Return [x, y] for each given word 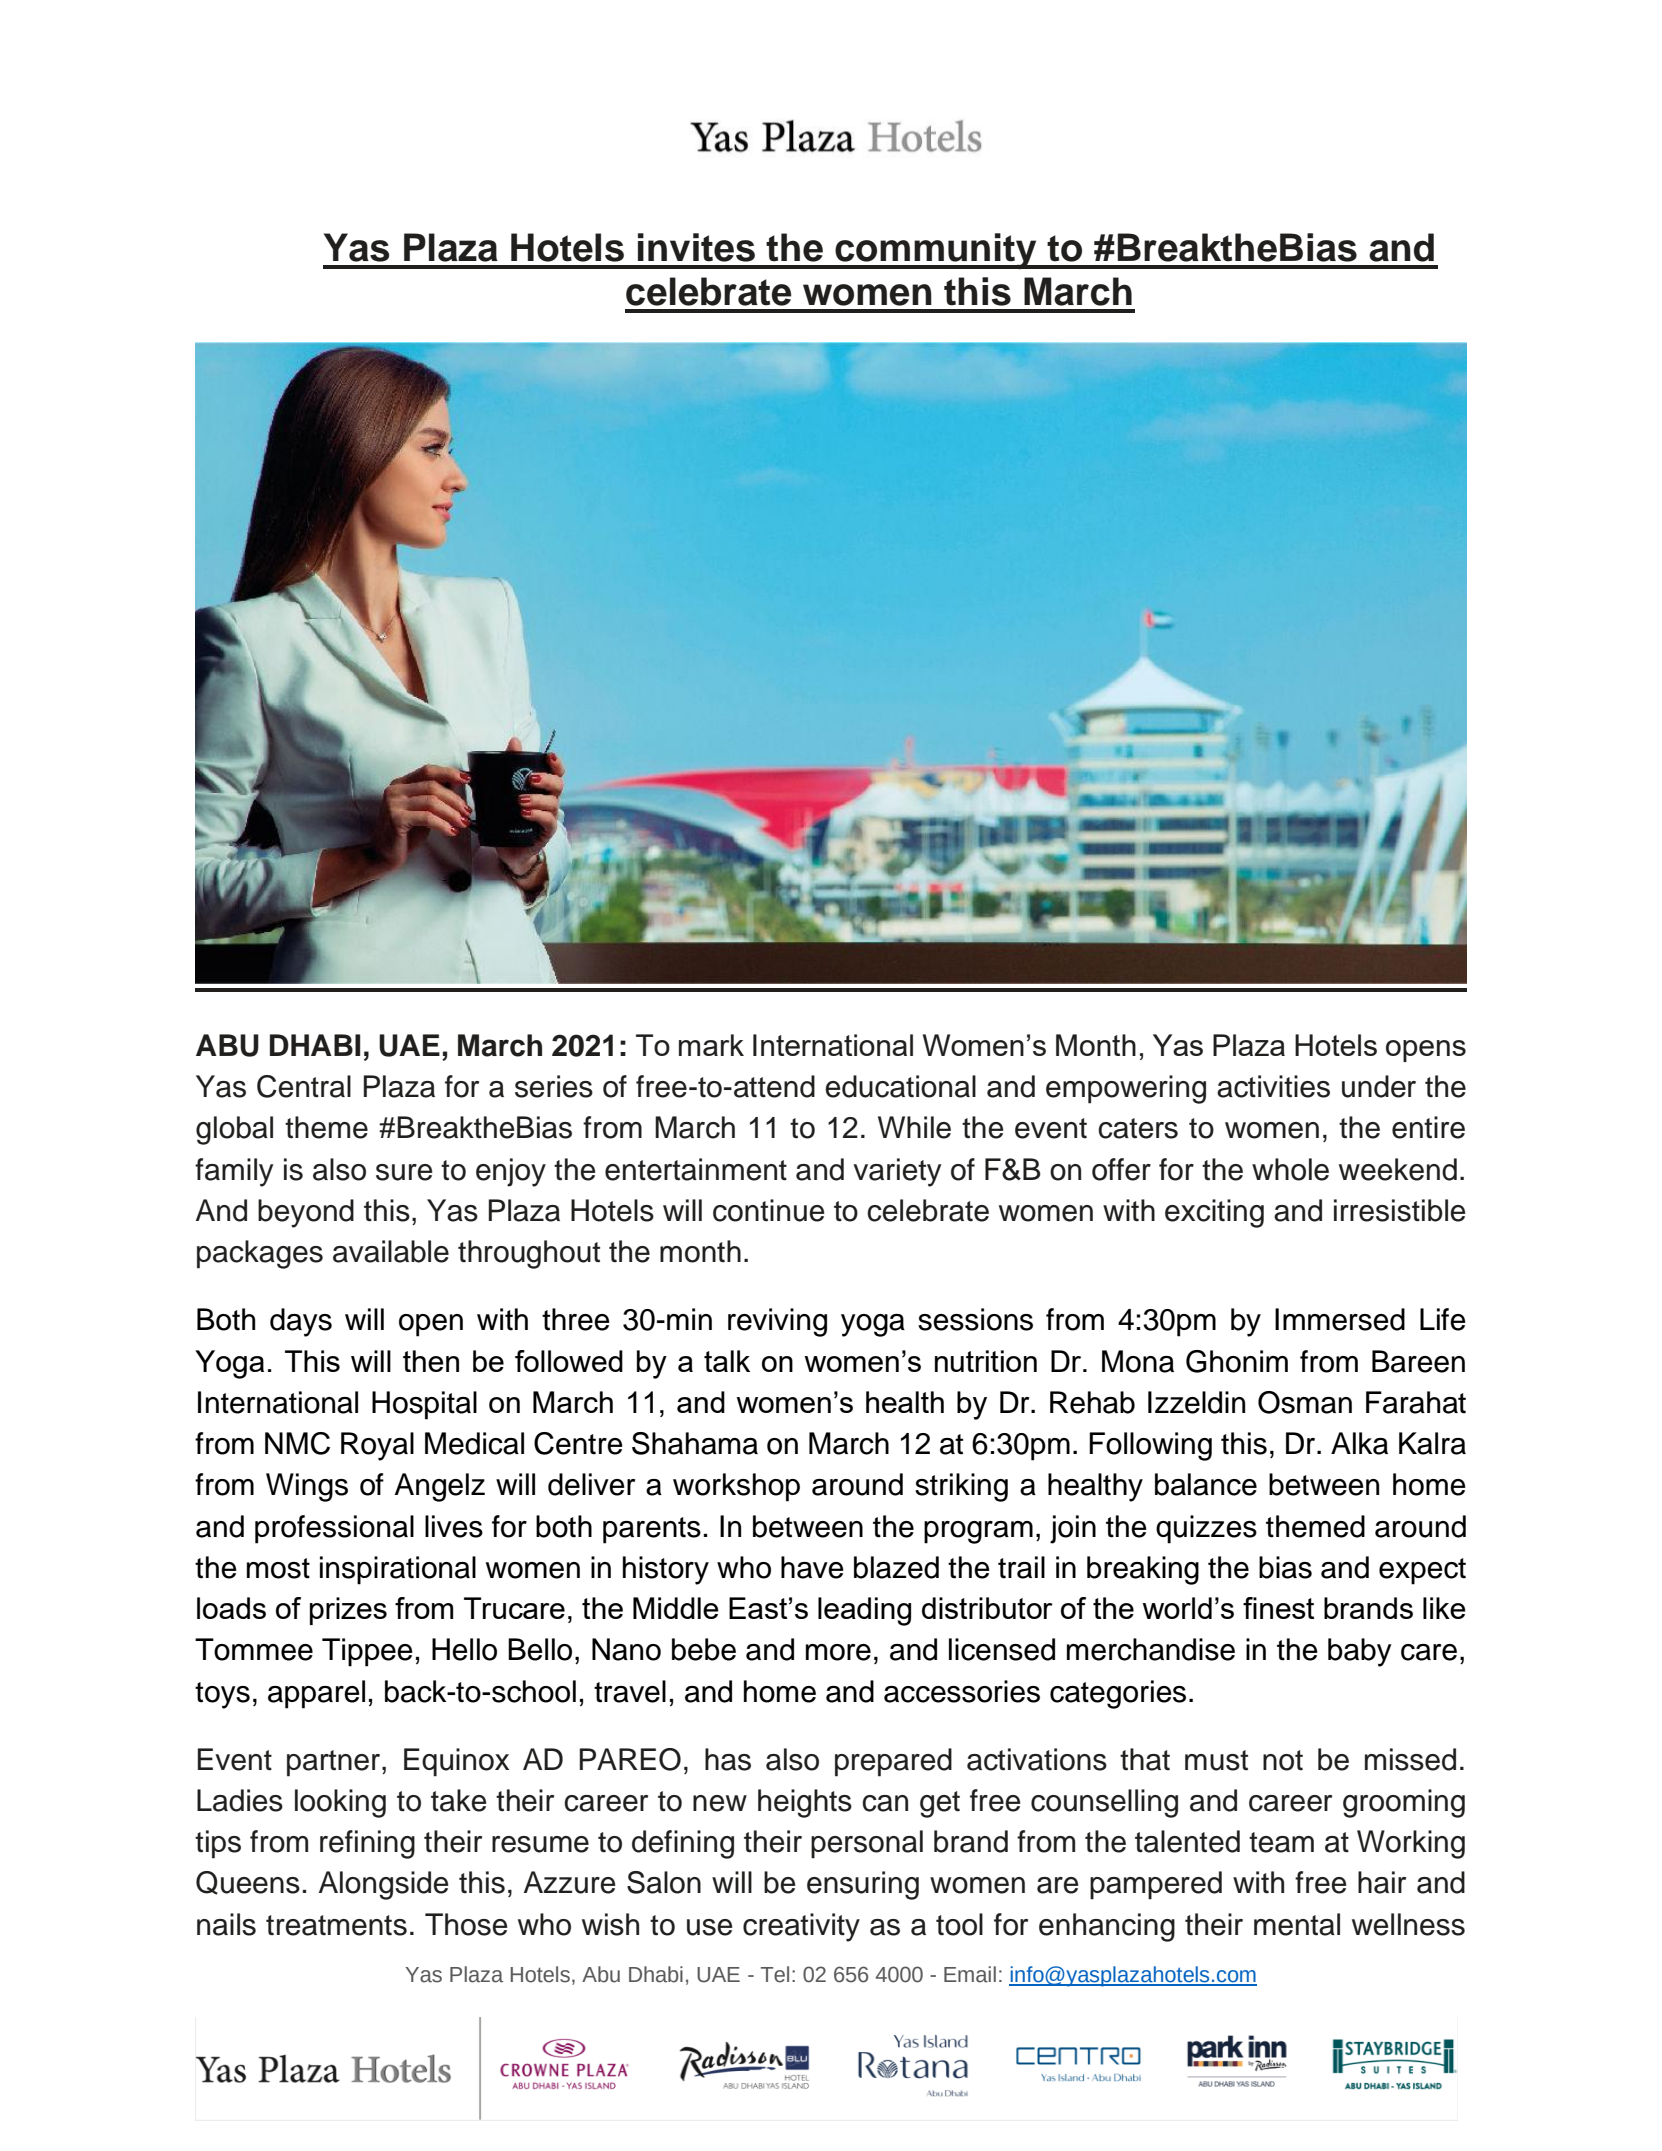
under [1379, 1086]
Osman [1305, 1402]
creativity [801, 1927]
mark [711, 1045]
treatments [336, 1925]
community [936, 251]
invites [696, 247]
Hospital [424, 1405]
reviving [777, 1322]
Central [304, 1086]
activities [1273, 1086]
